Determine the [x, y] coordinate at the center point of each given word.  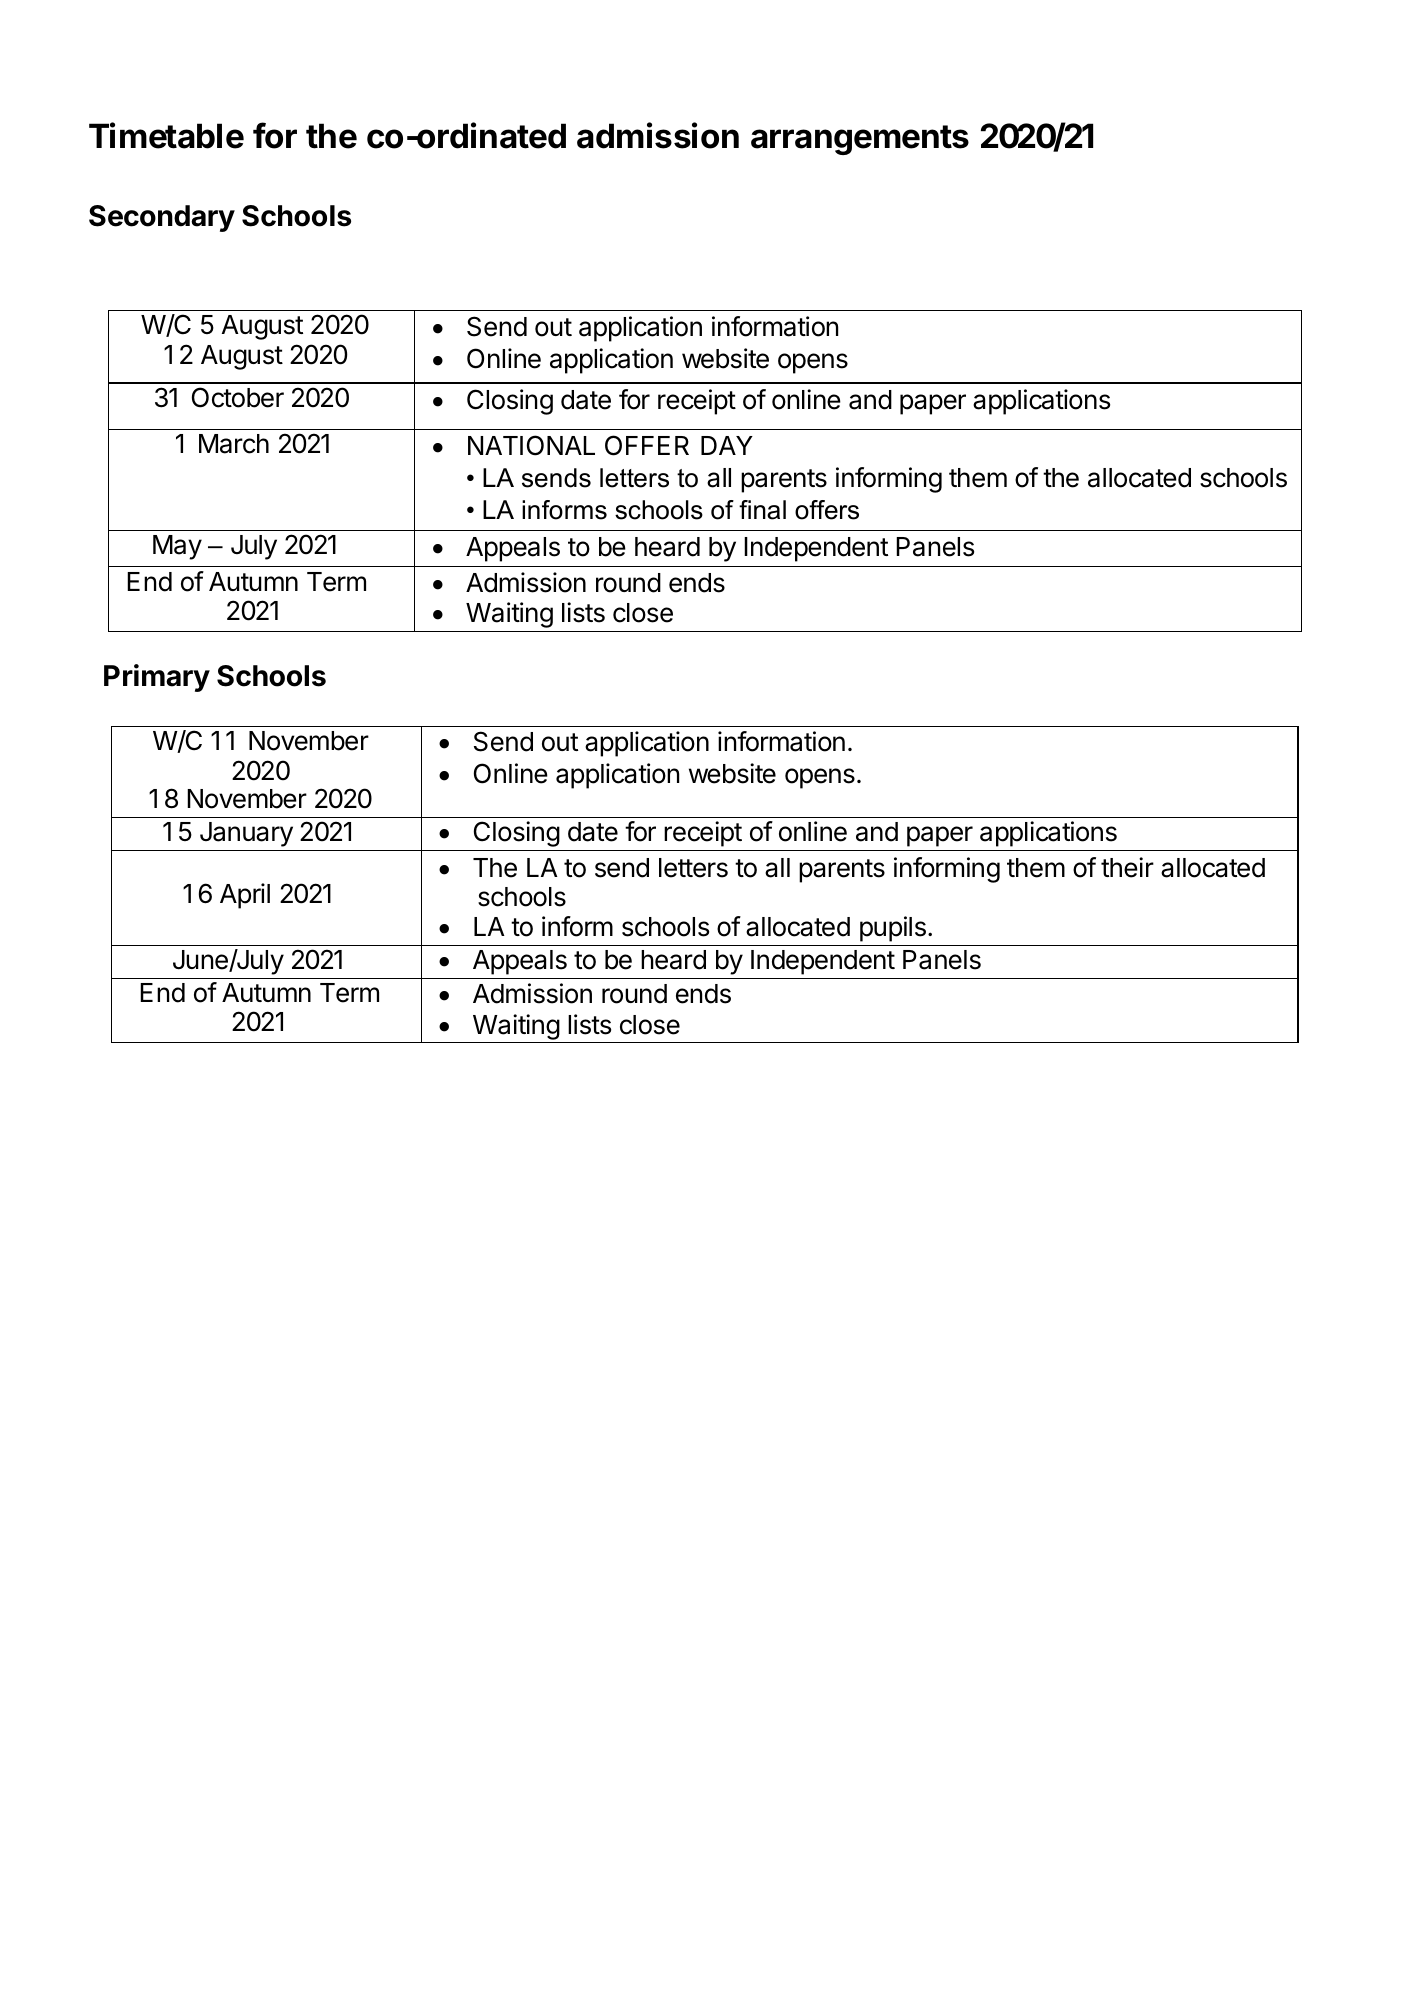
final [762, 510]
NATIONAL [531, 445]
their [1127, 867]
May [177, 547]
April [245, 896]
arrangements [860, 140]
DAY [727, 445]
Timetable [166, 135]
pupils [893, 929]
